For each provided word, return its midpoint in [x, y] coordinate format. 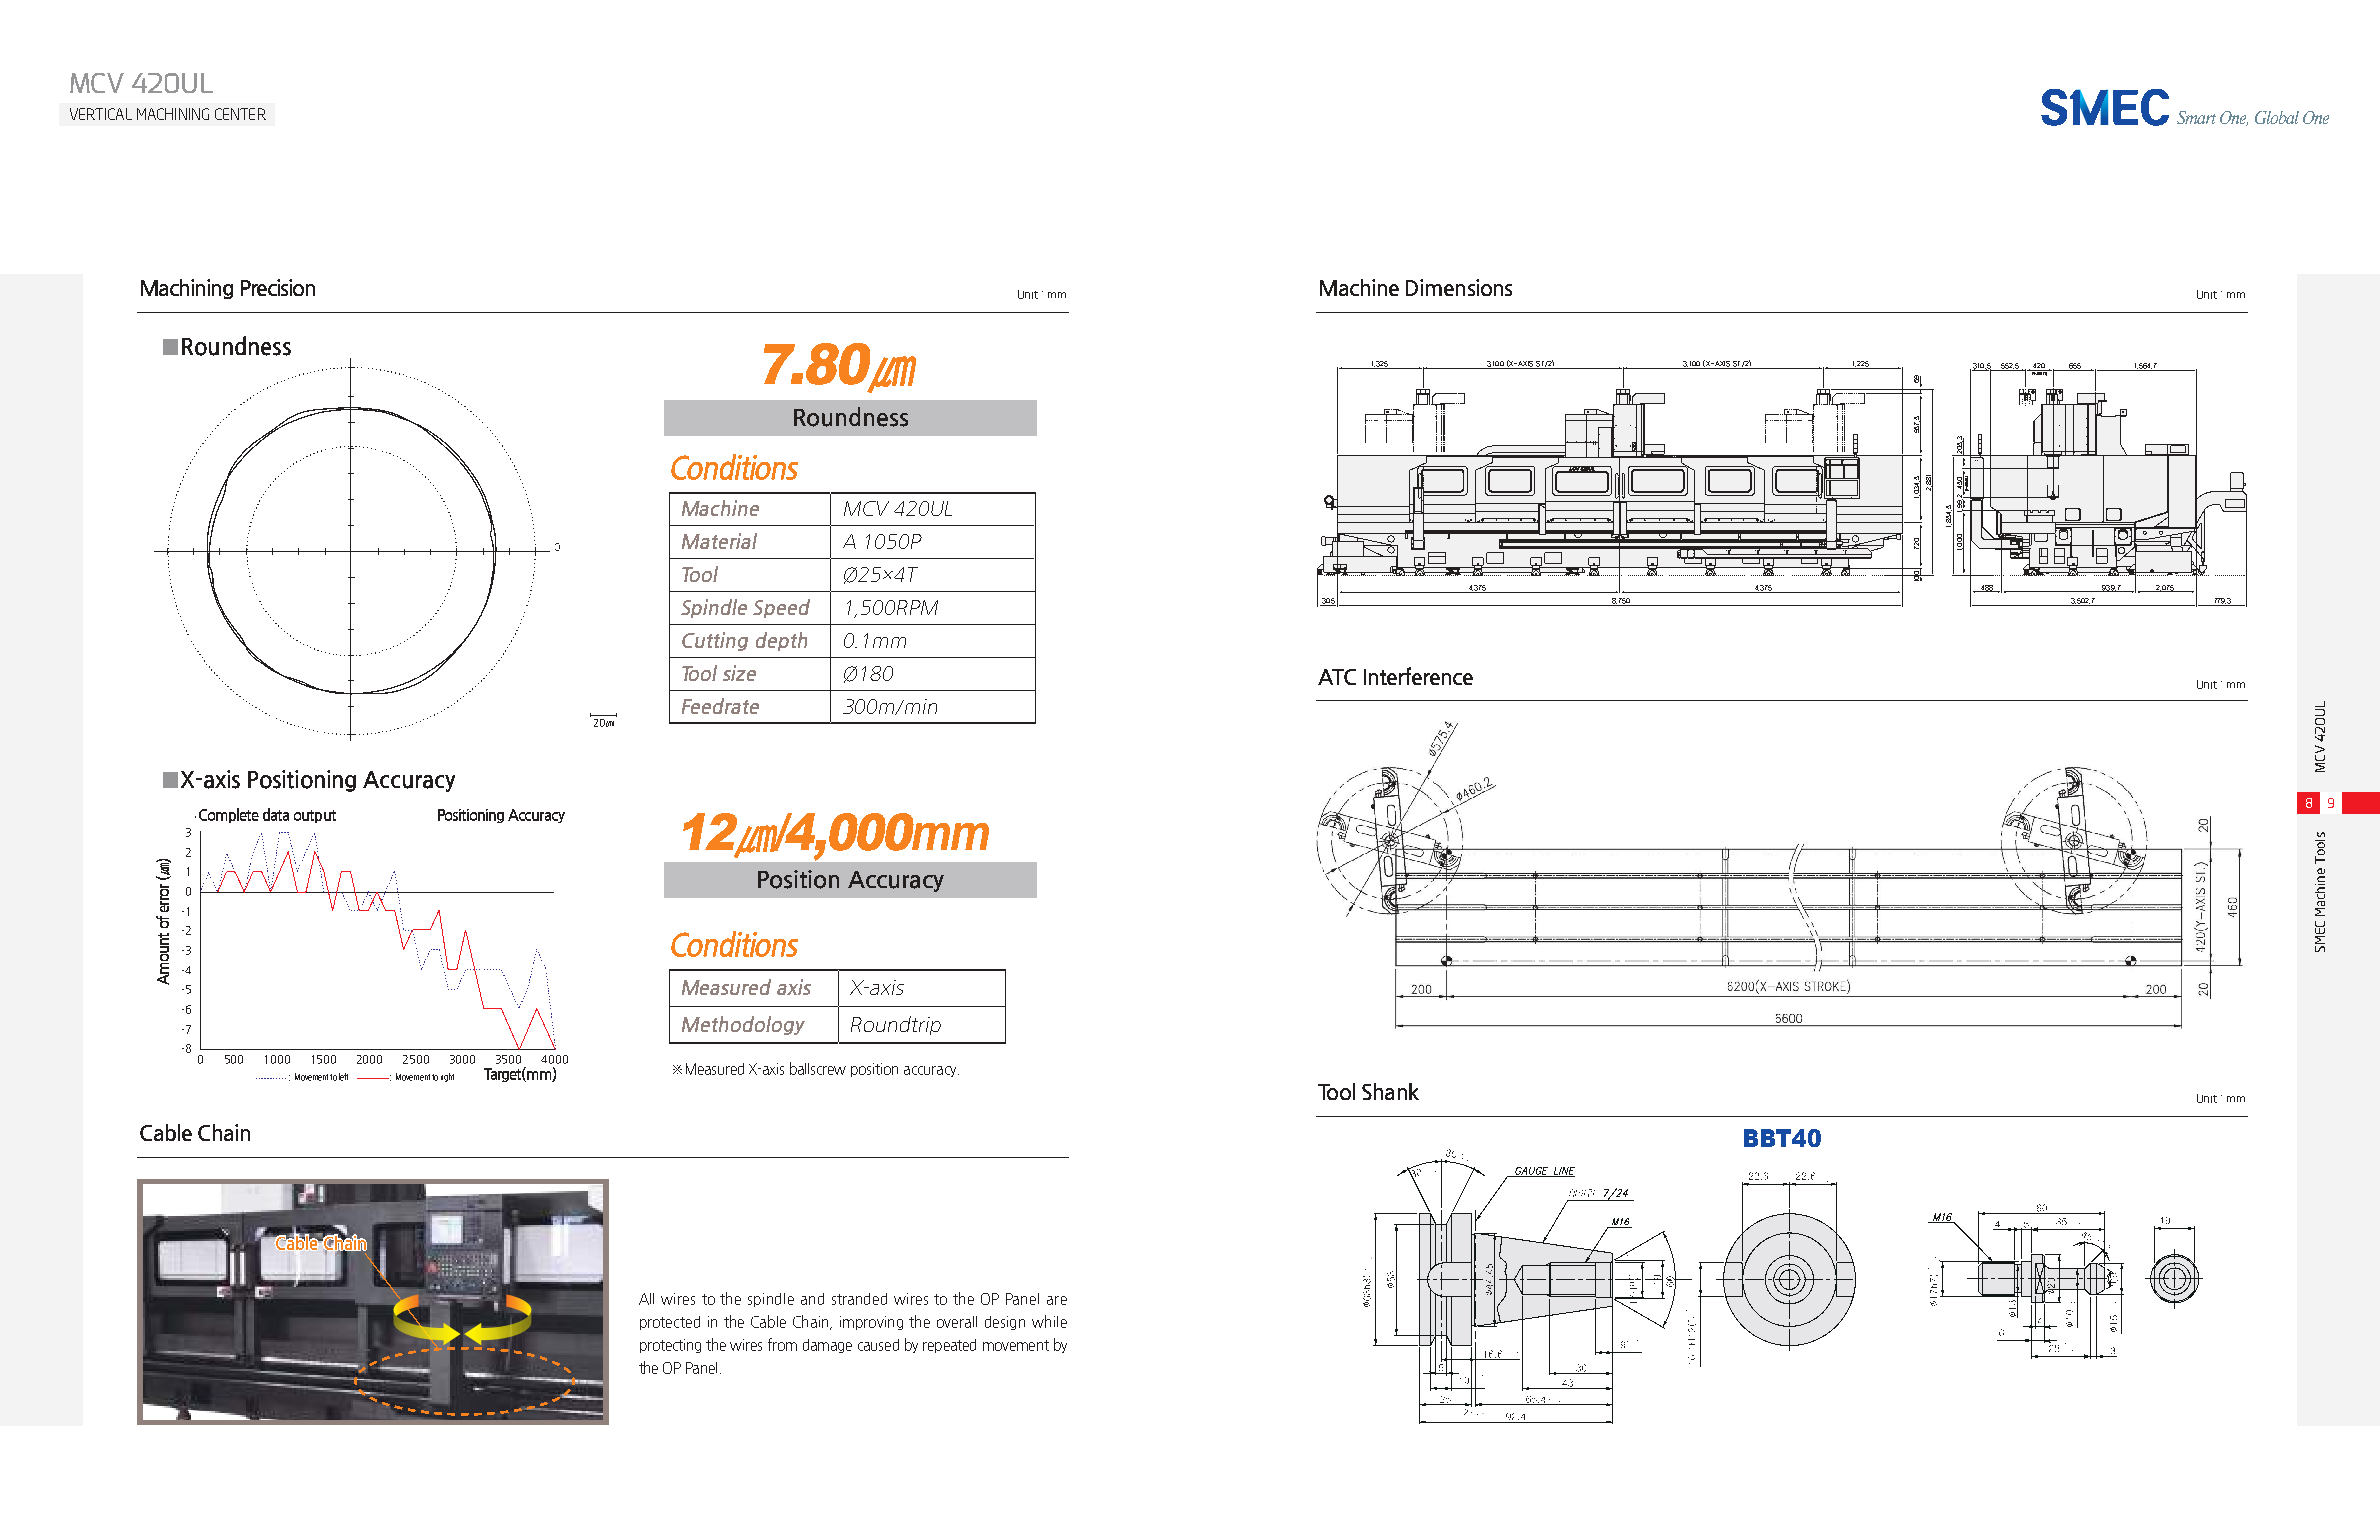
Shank [1390, 1091]
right [447, 1077]
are [1057, 1300]
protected [670, 1323]
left [343, 1077]
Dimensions [1459, 287]
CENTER [240, 114]
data [276, 814]
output [315, 816]
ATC [1337, 677]
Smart [2196, 117]
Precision [278, 287]
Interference [1418, 676]
